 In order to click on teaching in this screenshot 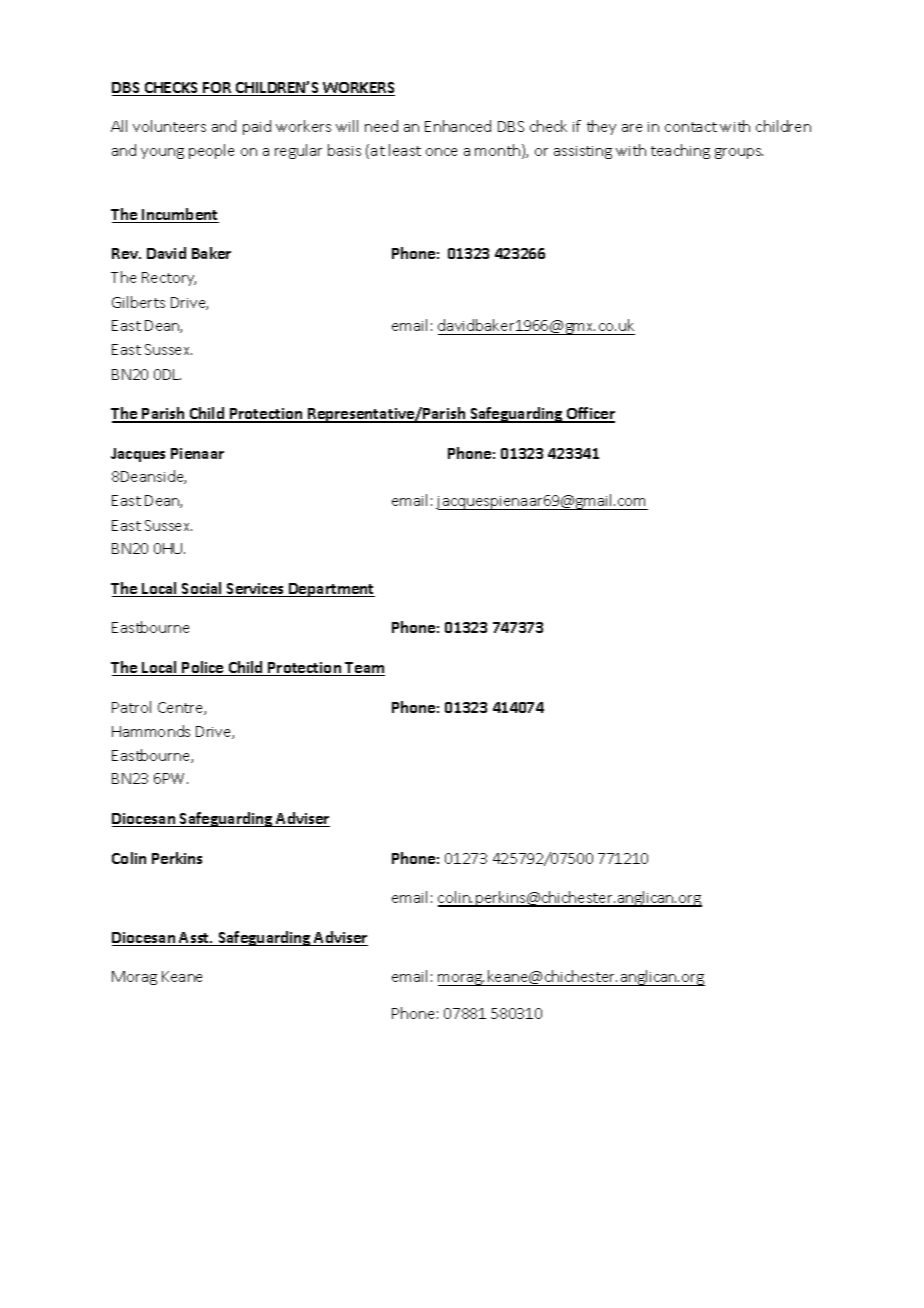, I will do `click(680, 151)`.
